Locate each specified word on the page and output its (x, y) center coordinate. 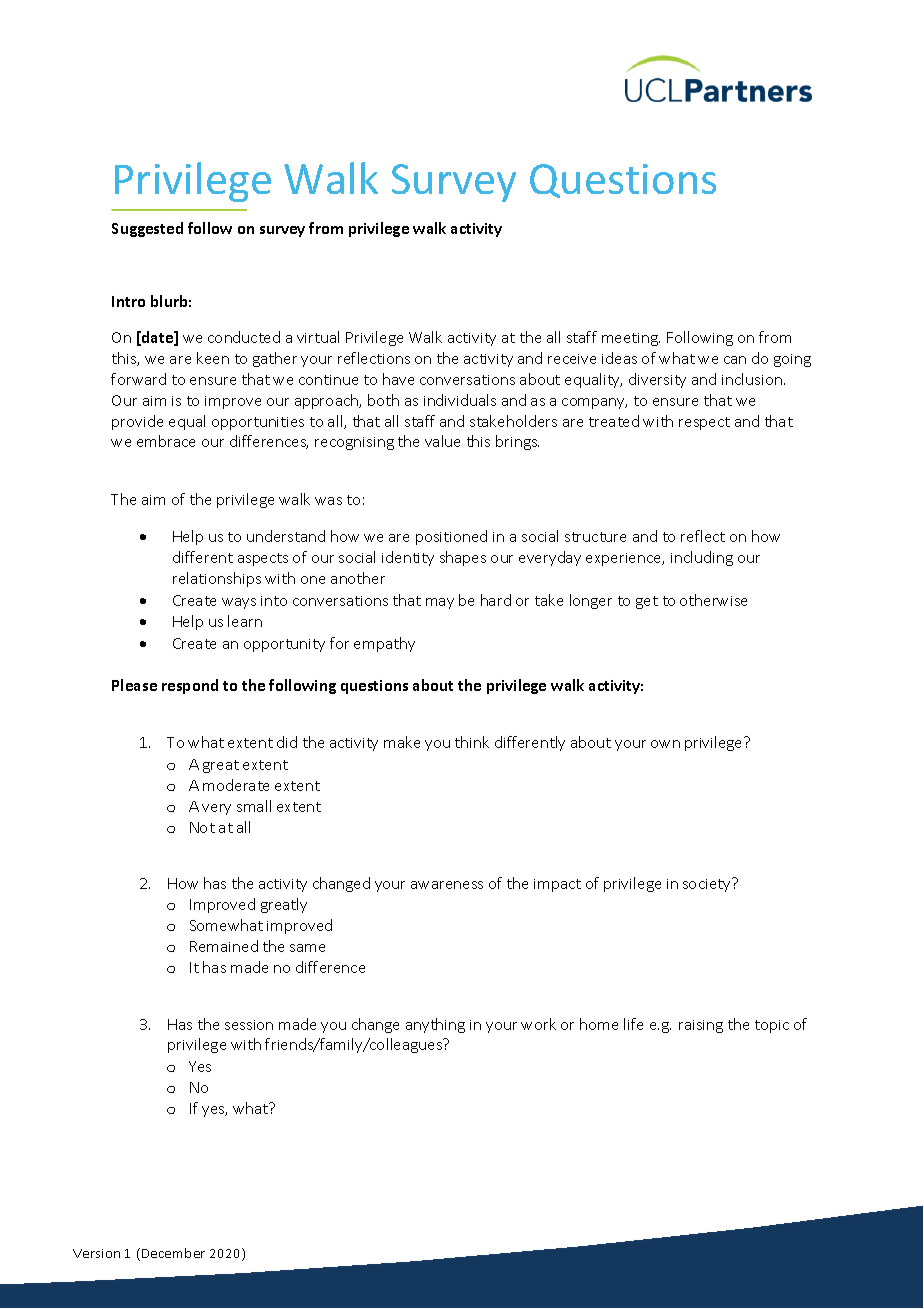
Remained (224, 946)
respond (190, 686)
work (538, 1024)
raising (701, 1026)
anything (435, 1025)
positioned (451, 537)
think (472, 742)
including (702, 558)
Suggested (147, 229)
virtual (318, 337)
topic (772, 1026)
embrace (166, 441)
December (173, 1253)
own (665, 744)
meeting (631, 339)
